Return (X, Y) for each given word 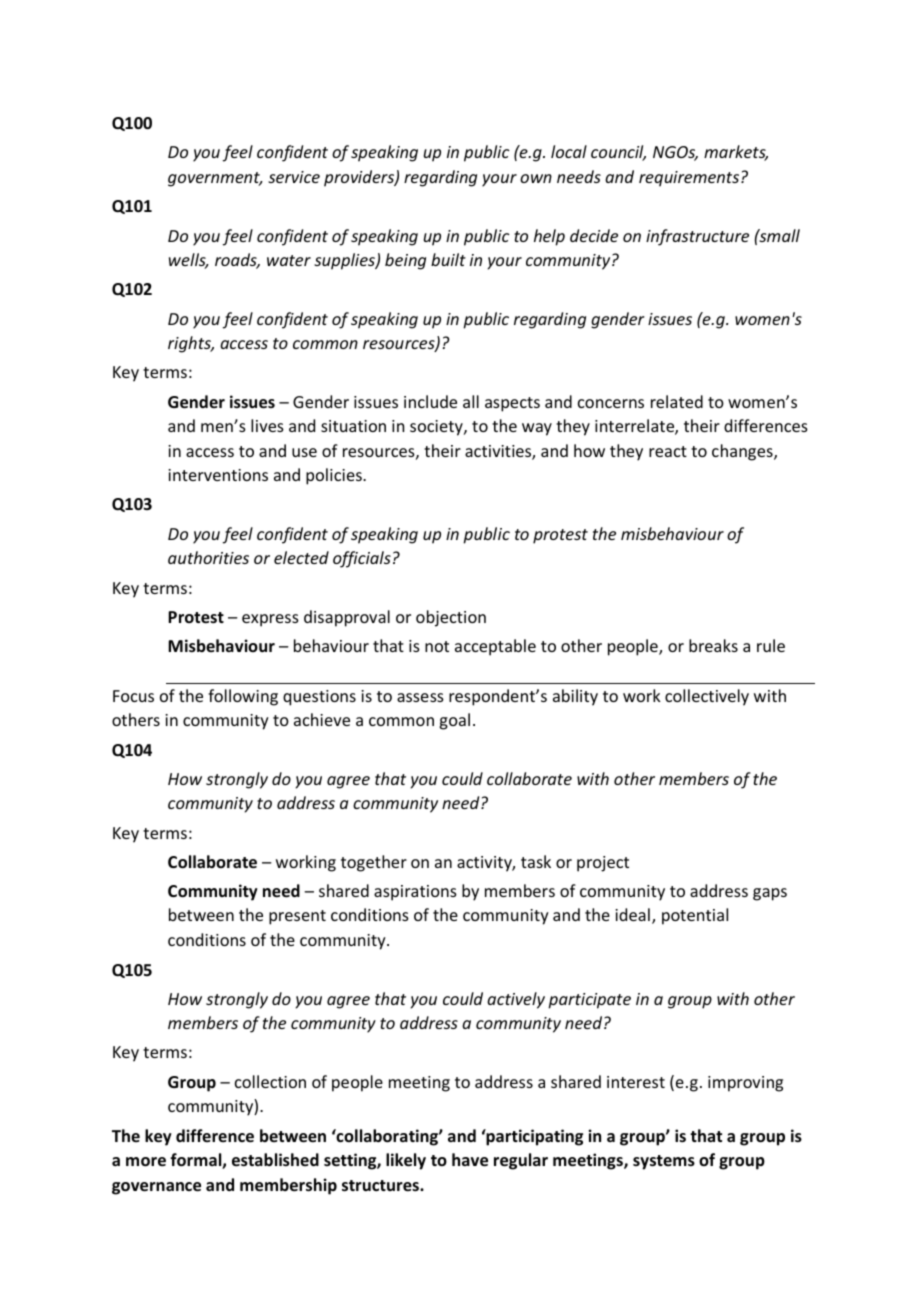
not (437, 646)
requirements (690, 179)
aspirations (415, 893)
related (677, 401)
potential (695, 916)
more (146, 1162)
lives (267, 425)
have (470, 1160)
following (243, 697)
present (297, 917)
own (536, 178)
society (437, 428)
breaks (713, 645)
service (294, 177)
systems (664, 1162)
